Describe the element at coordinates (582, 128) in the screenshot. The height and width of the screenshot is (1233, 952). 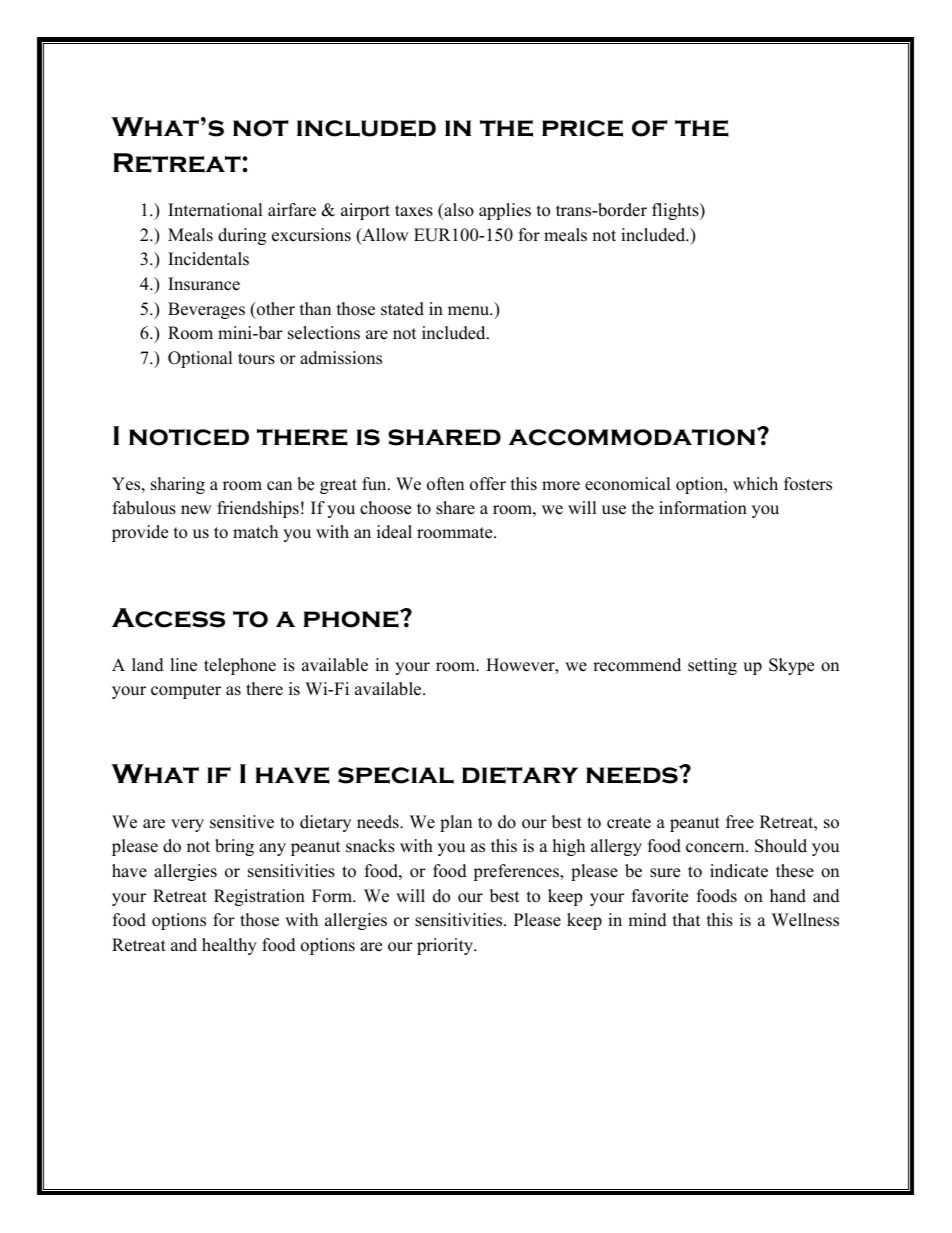
I see `price` at that location.
